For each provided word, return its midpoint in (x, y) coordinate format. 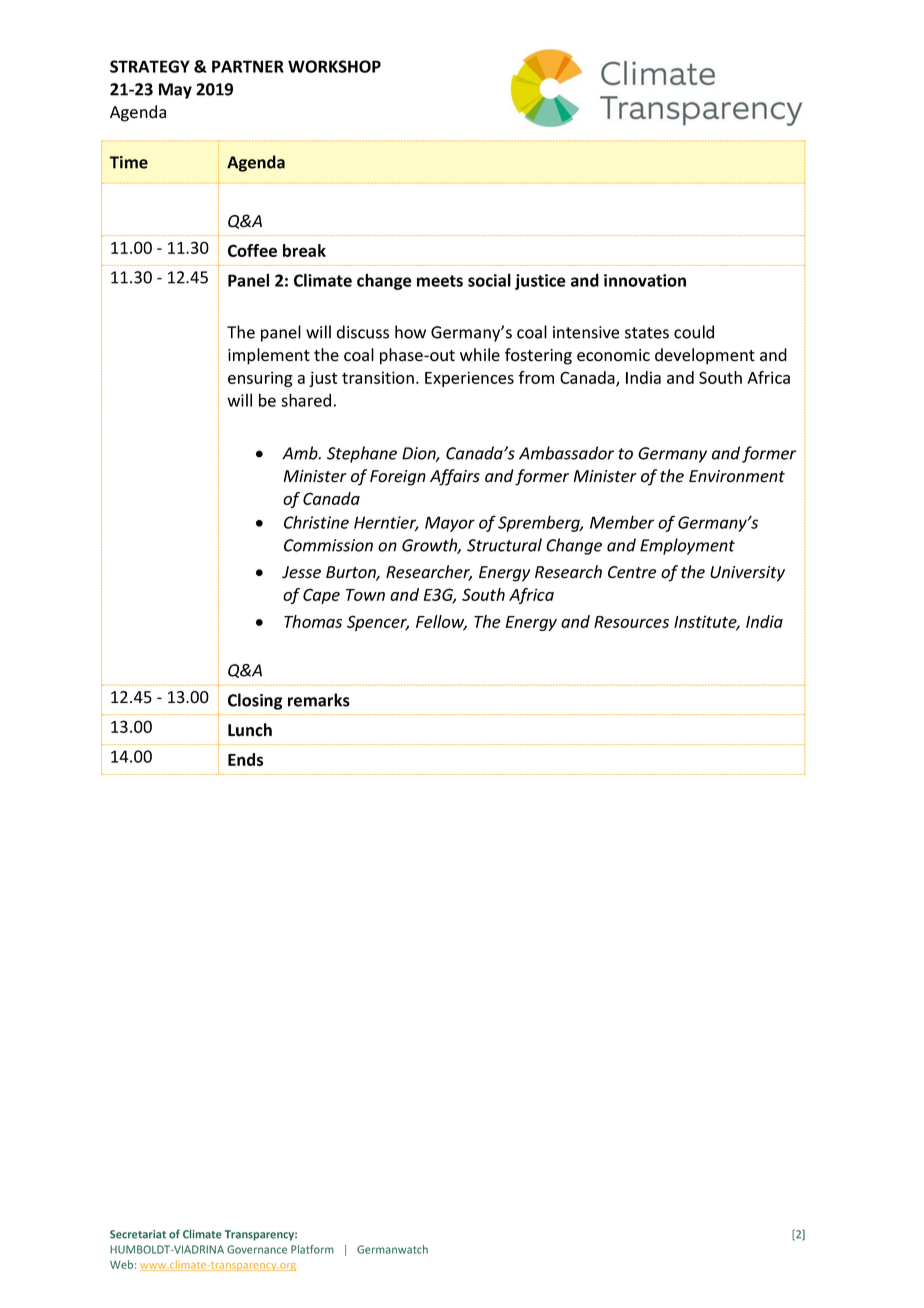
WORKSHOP (334, 66)
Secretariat (138, 1234)
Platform (312, 1249)
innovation (645, 280)
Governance (257, 1249)
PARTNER (248, 66)
